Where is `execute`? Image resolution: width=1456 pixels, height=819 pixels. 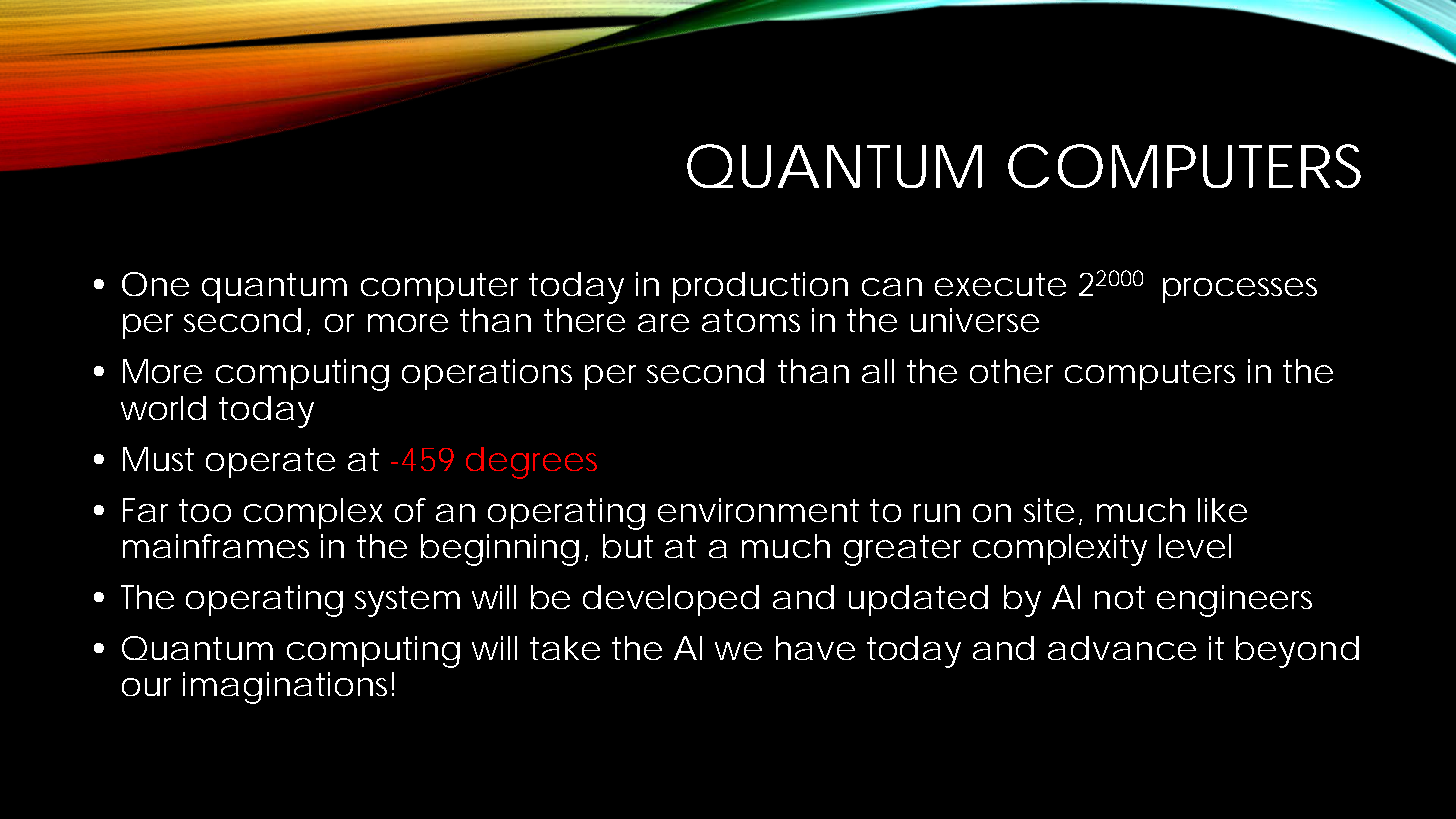 execute is located at coordinates (1000, 284).
